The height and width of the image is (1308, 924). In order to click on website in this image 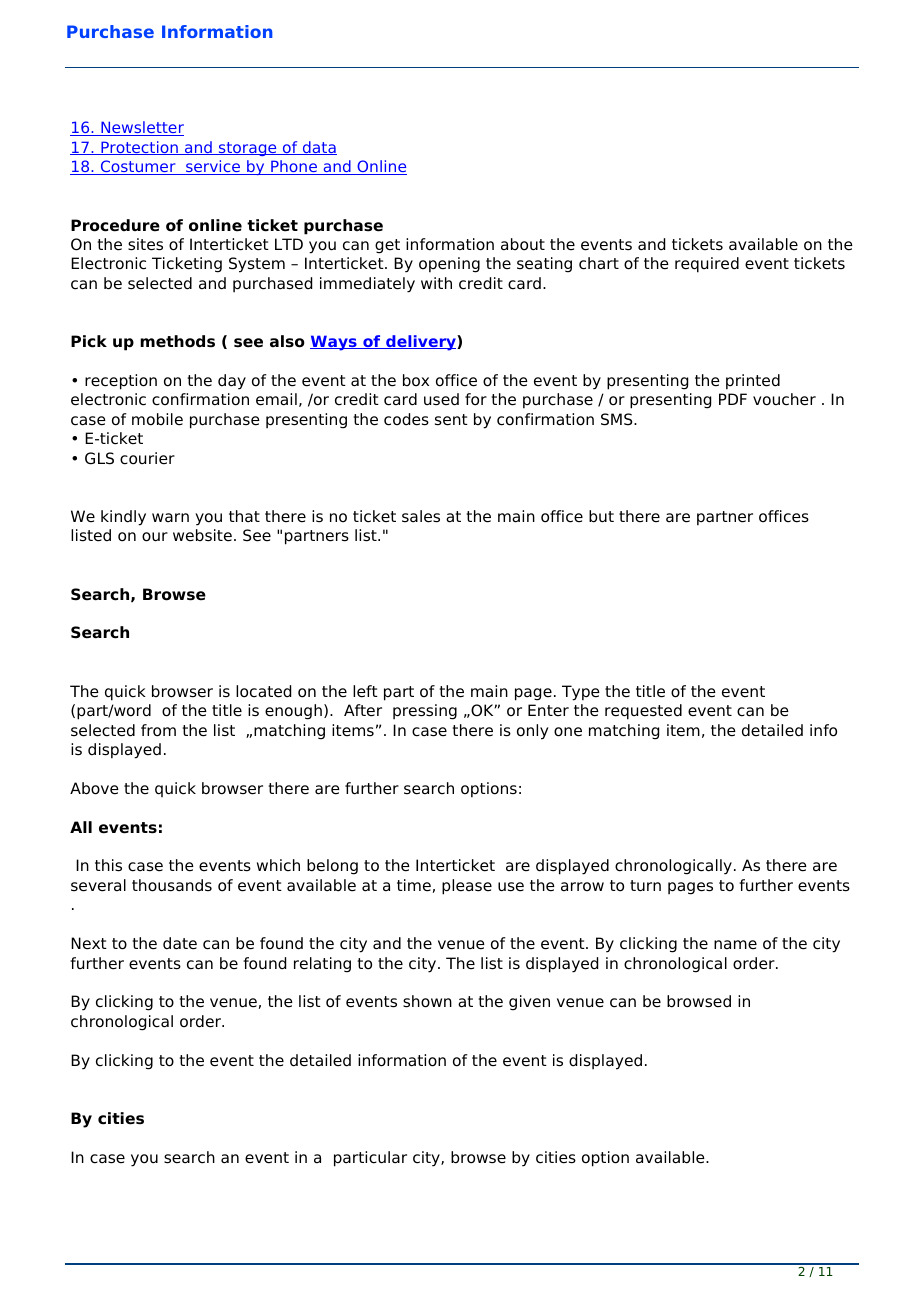, I will do `click(202, 535)`.
